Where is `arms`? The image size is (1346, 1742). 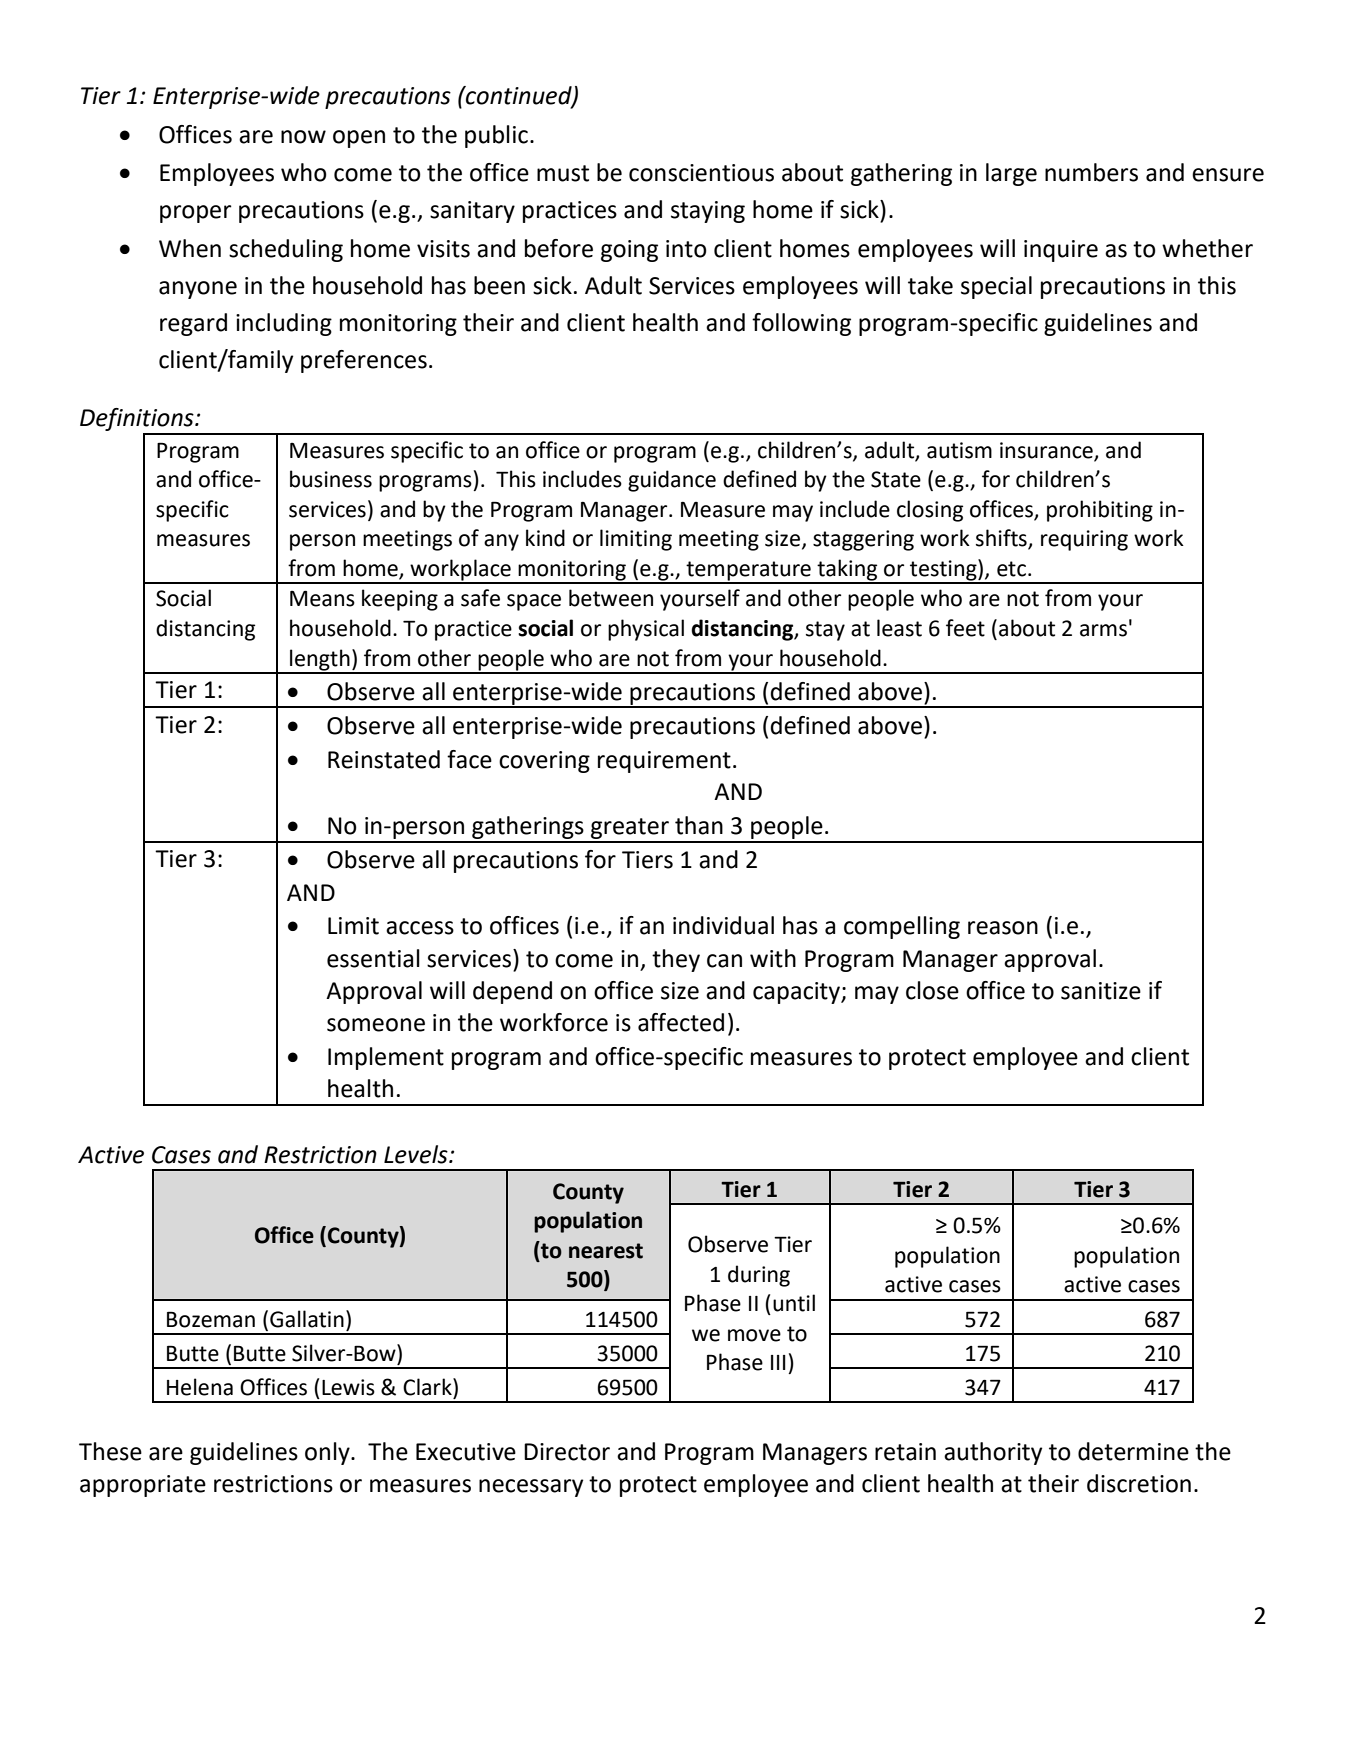 arms is located at coordinates (1103, 630).
